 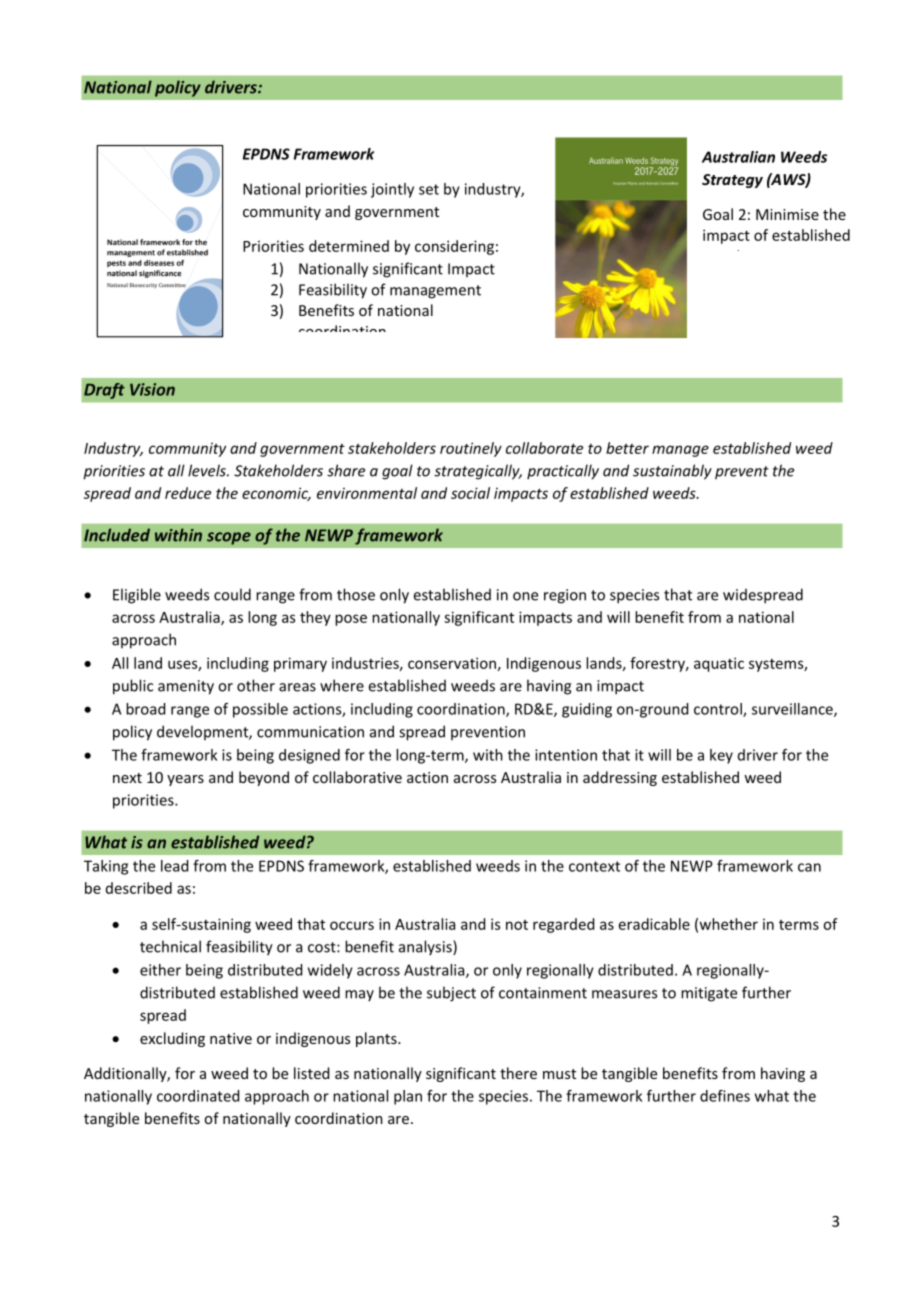 What do you see at coordinates (725, 1096) in the screenshot?
I see `defines` at bounding box center [725, 1096].
